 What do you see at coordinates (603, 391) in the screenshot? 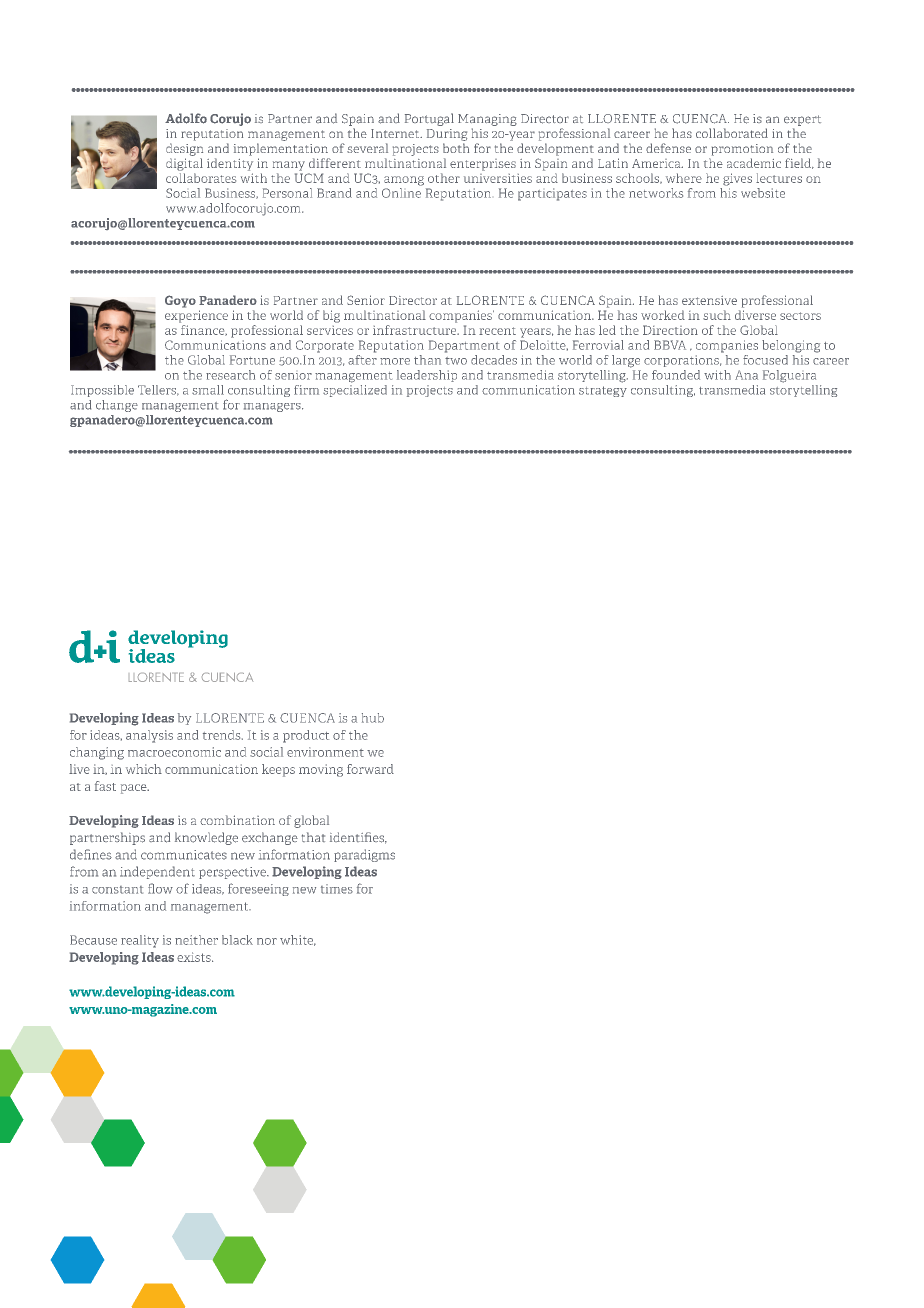
I see `strategy` at bounding box center [603, 391].
